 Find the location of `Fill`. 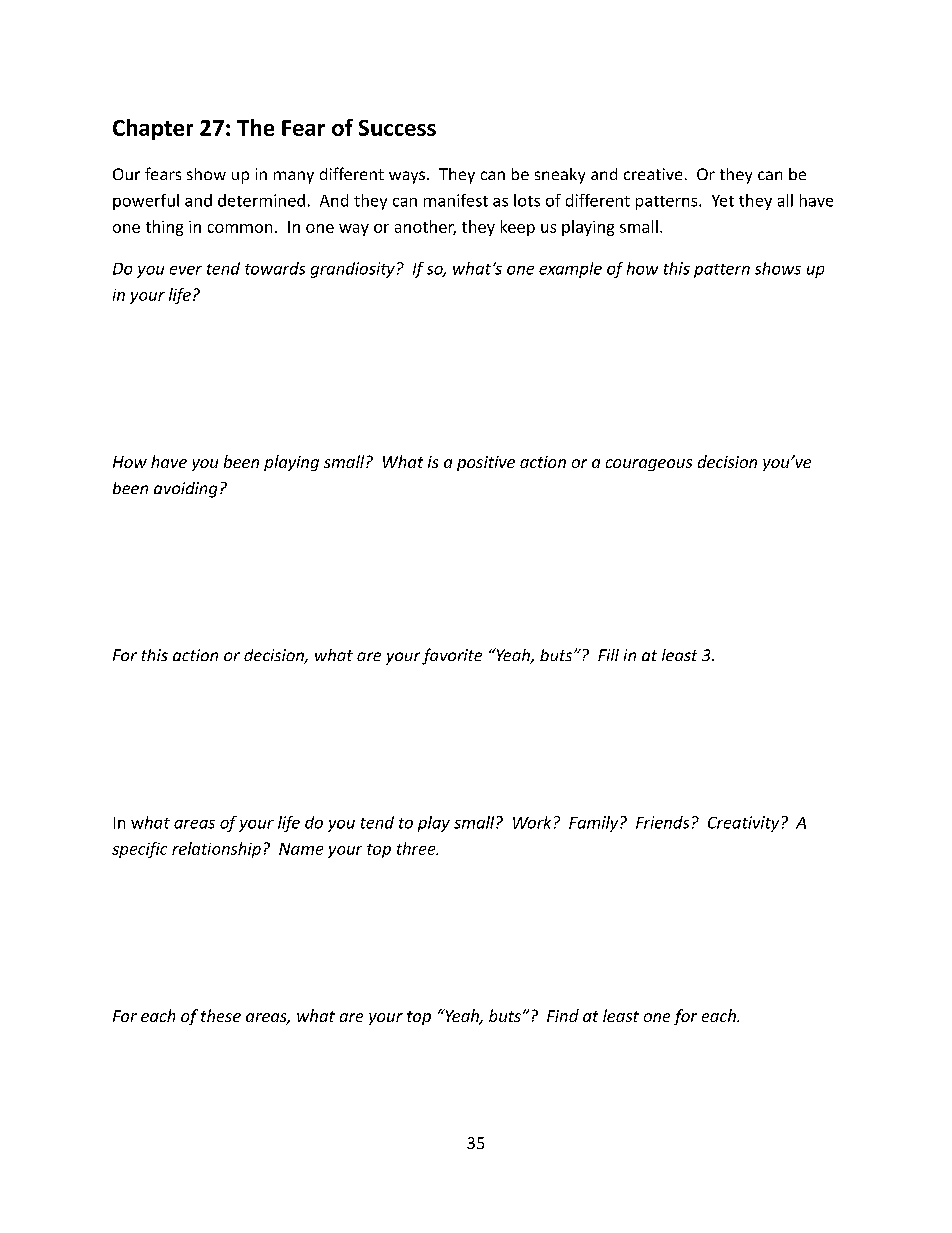

Fill is located at coordinates (608, 655).
